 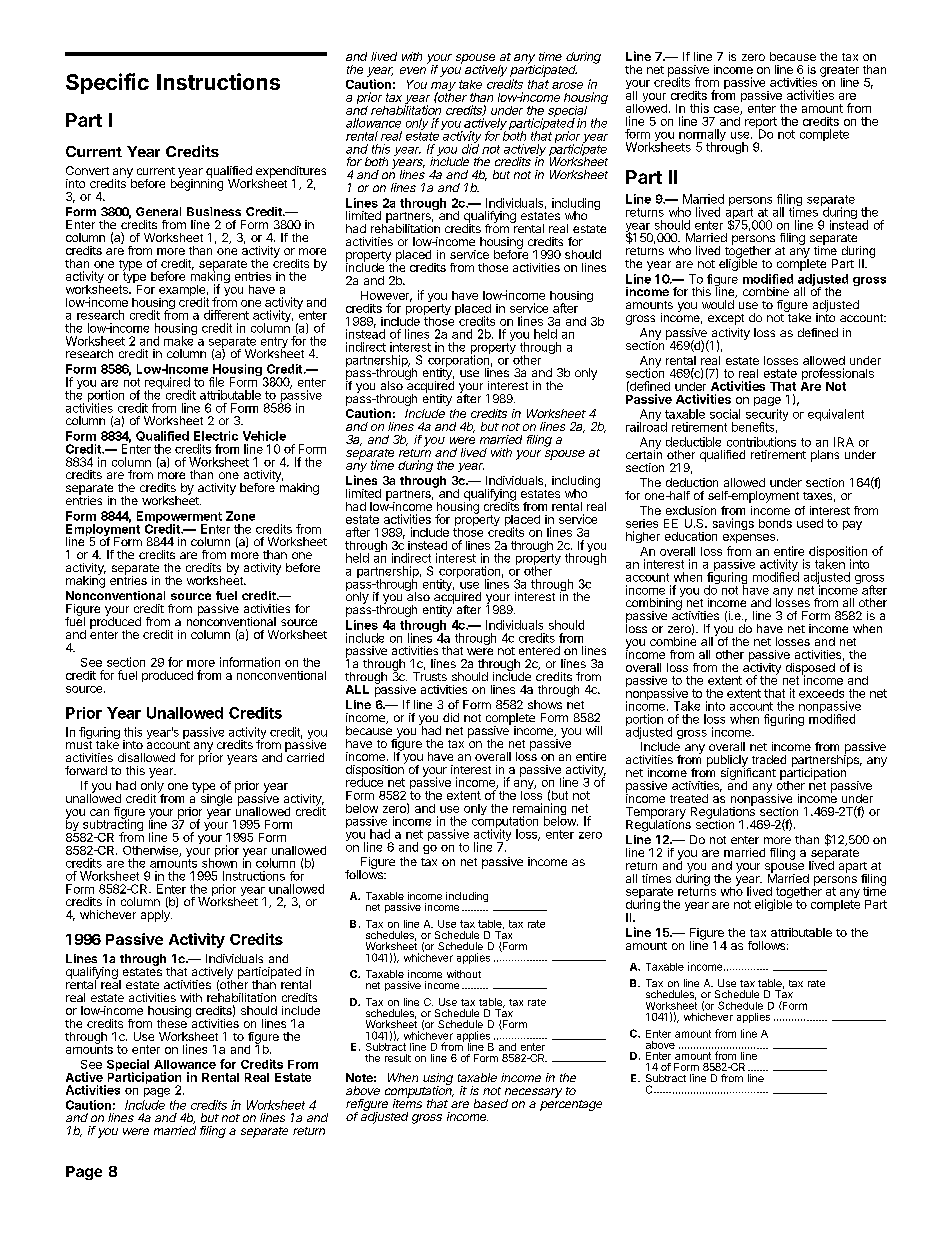 I want to click on expenditures, so click(x=291, y=173).
